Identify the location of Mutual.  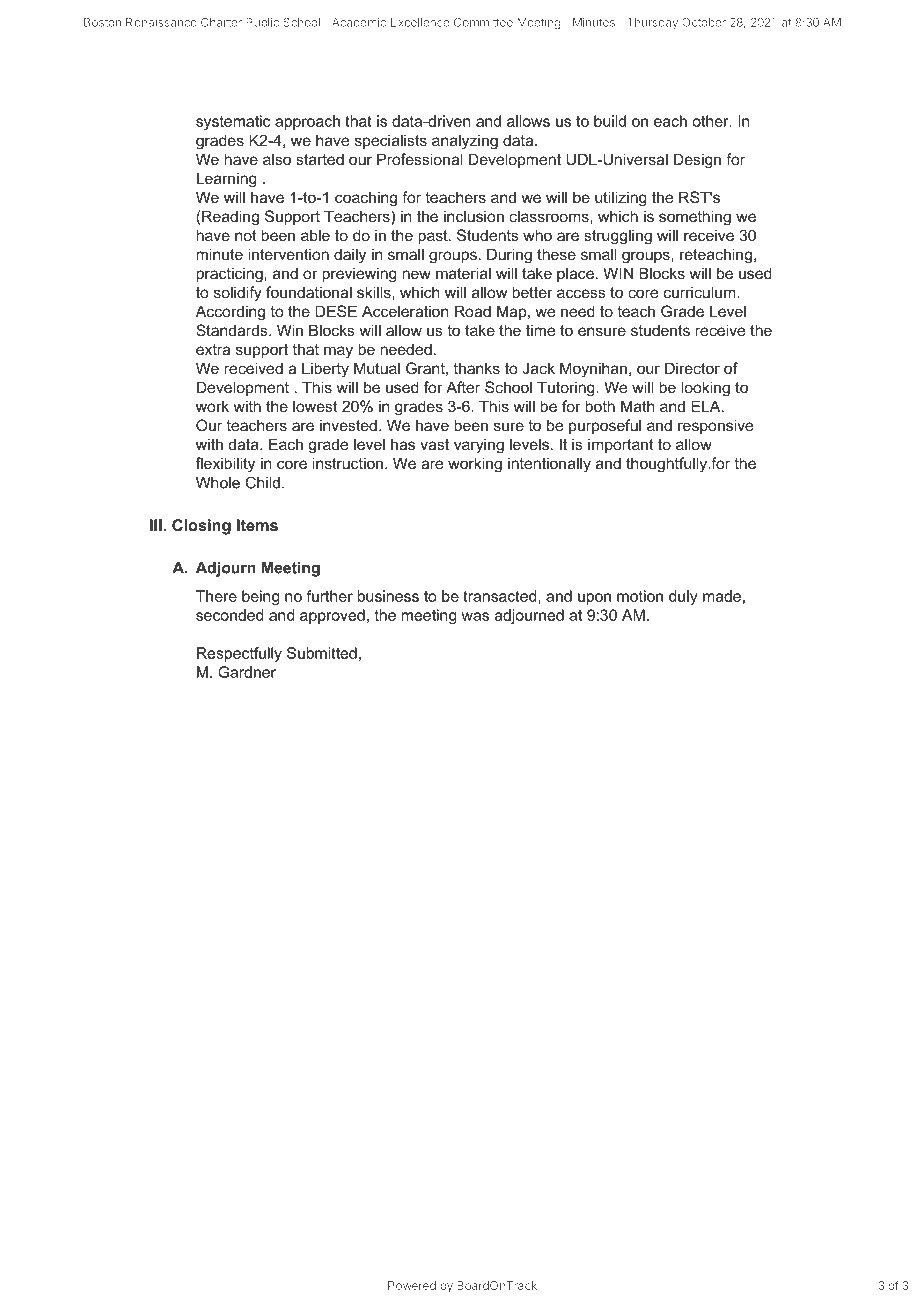
(377, 368).
